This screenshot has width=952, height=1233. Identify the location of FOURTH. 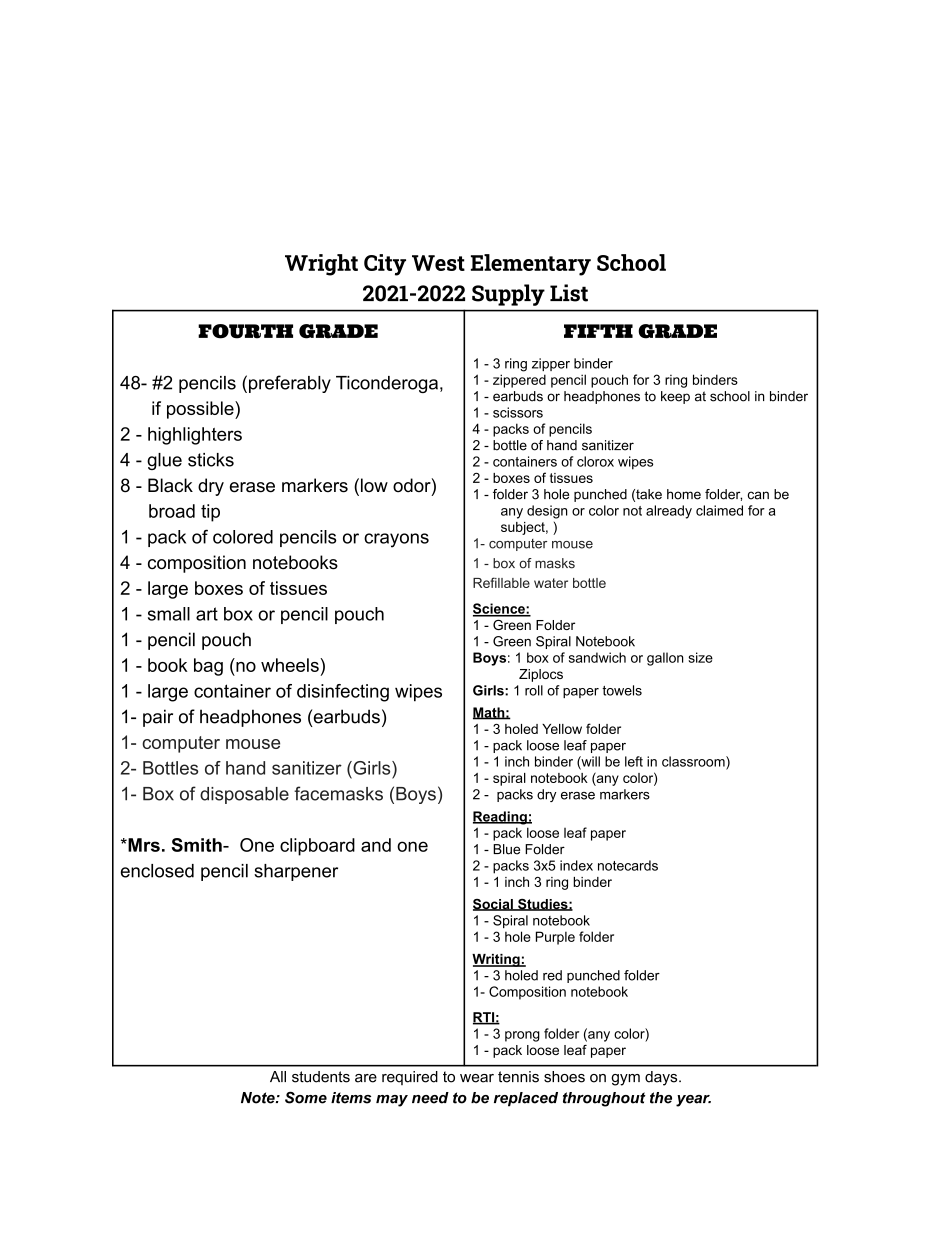
(245, 331).
